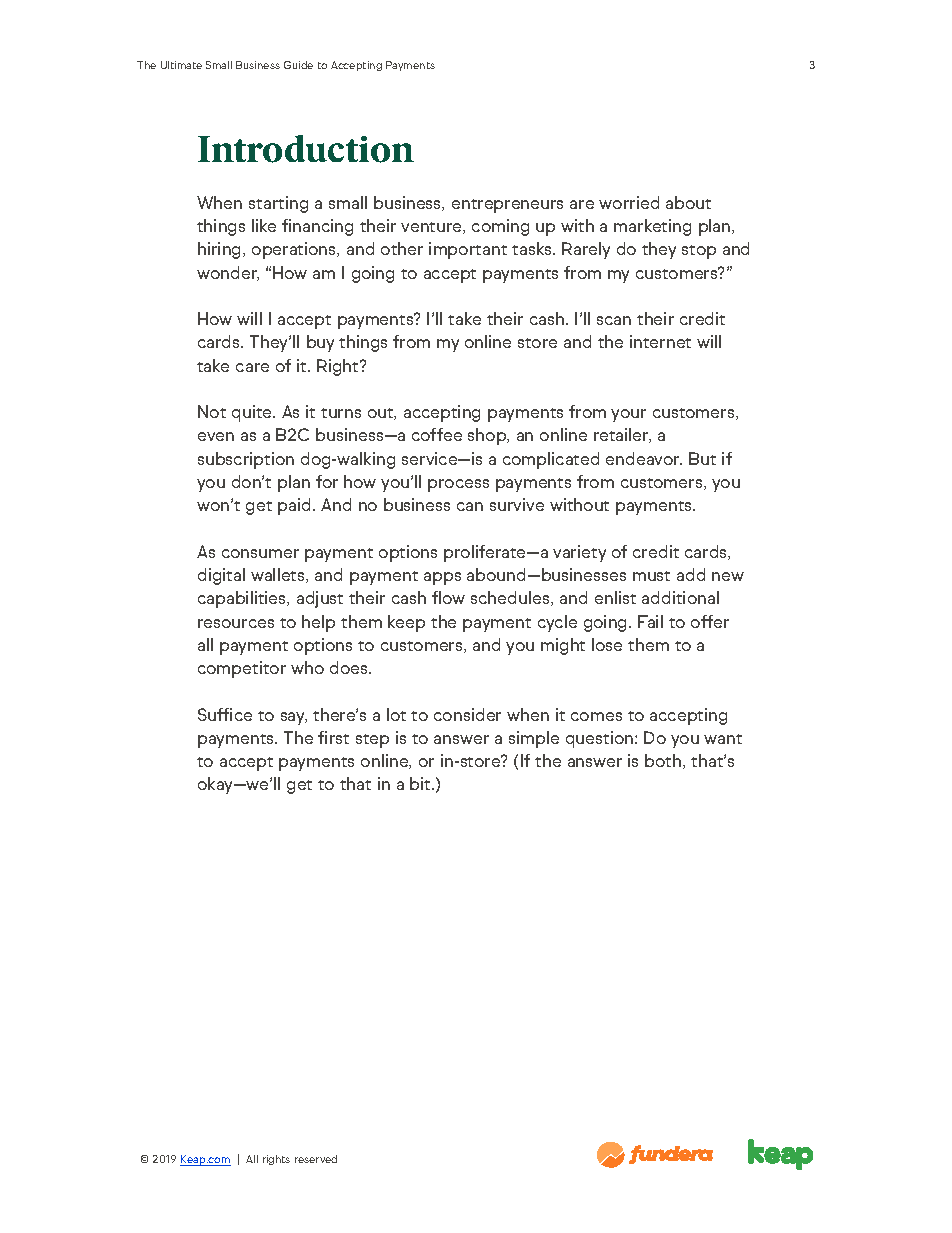 This screenshot has width=952, height=1233. Describe the element at coordinates (421, 783) in the screenshot. I see `bit` at that location.
